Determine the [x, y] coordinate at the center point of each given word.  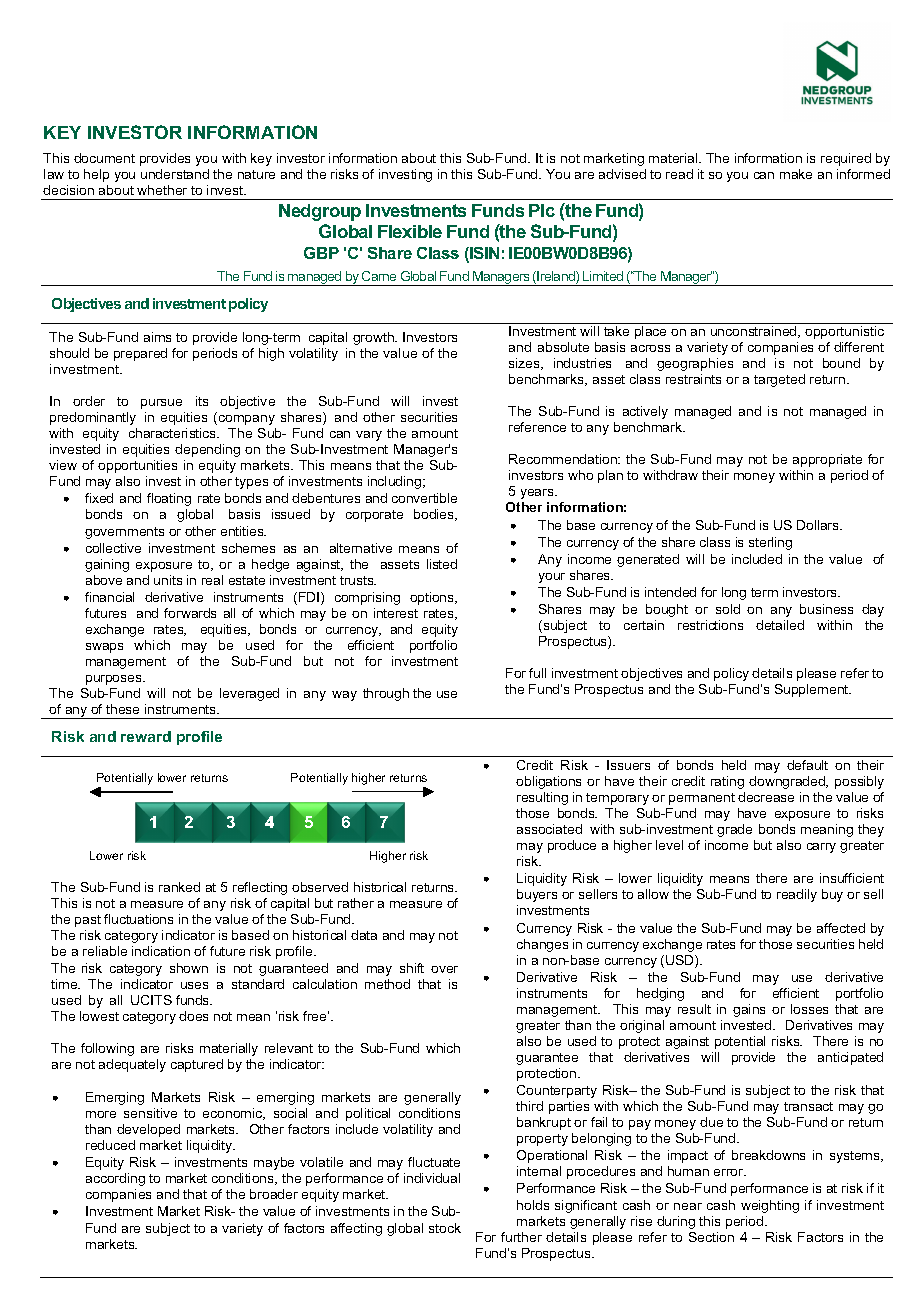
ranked [179, 887]
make [796, 174]
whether [162, 190]
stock [445, 1228]
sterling [770, 543]
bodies [435, 515]
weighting [770, 1206]
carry [821, 848]
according [115, 1179]
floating [169, 499]
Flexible [410, 231]
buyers [537, 895]
